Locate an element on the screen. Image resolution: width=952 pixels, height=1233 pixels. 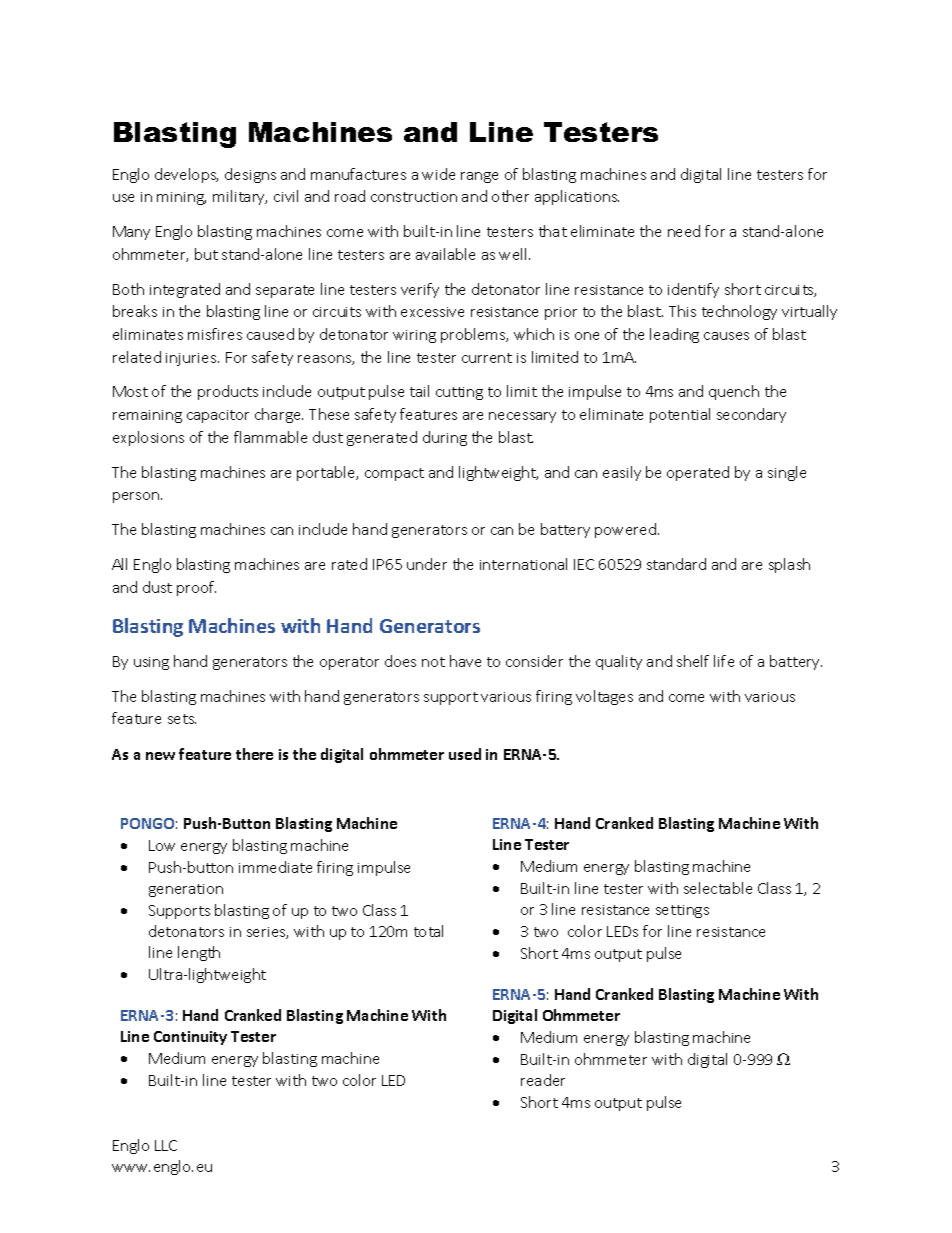
mining is located at coordinates (181, 198).
